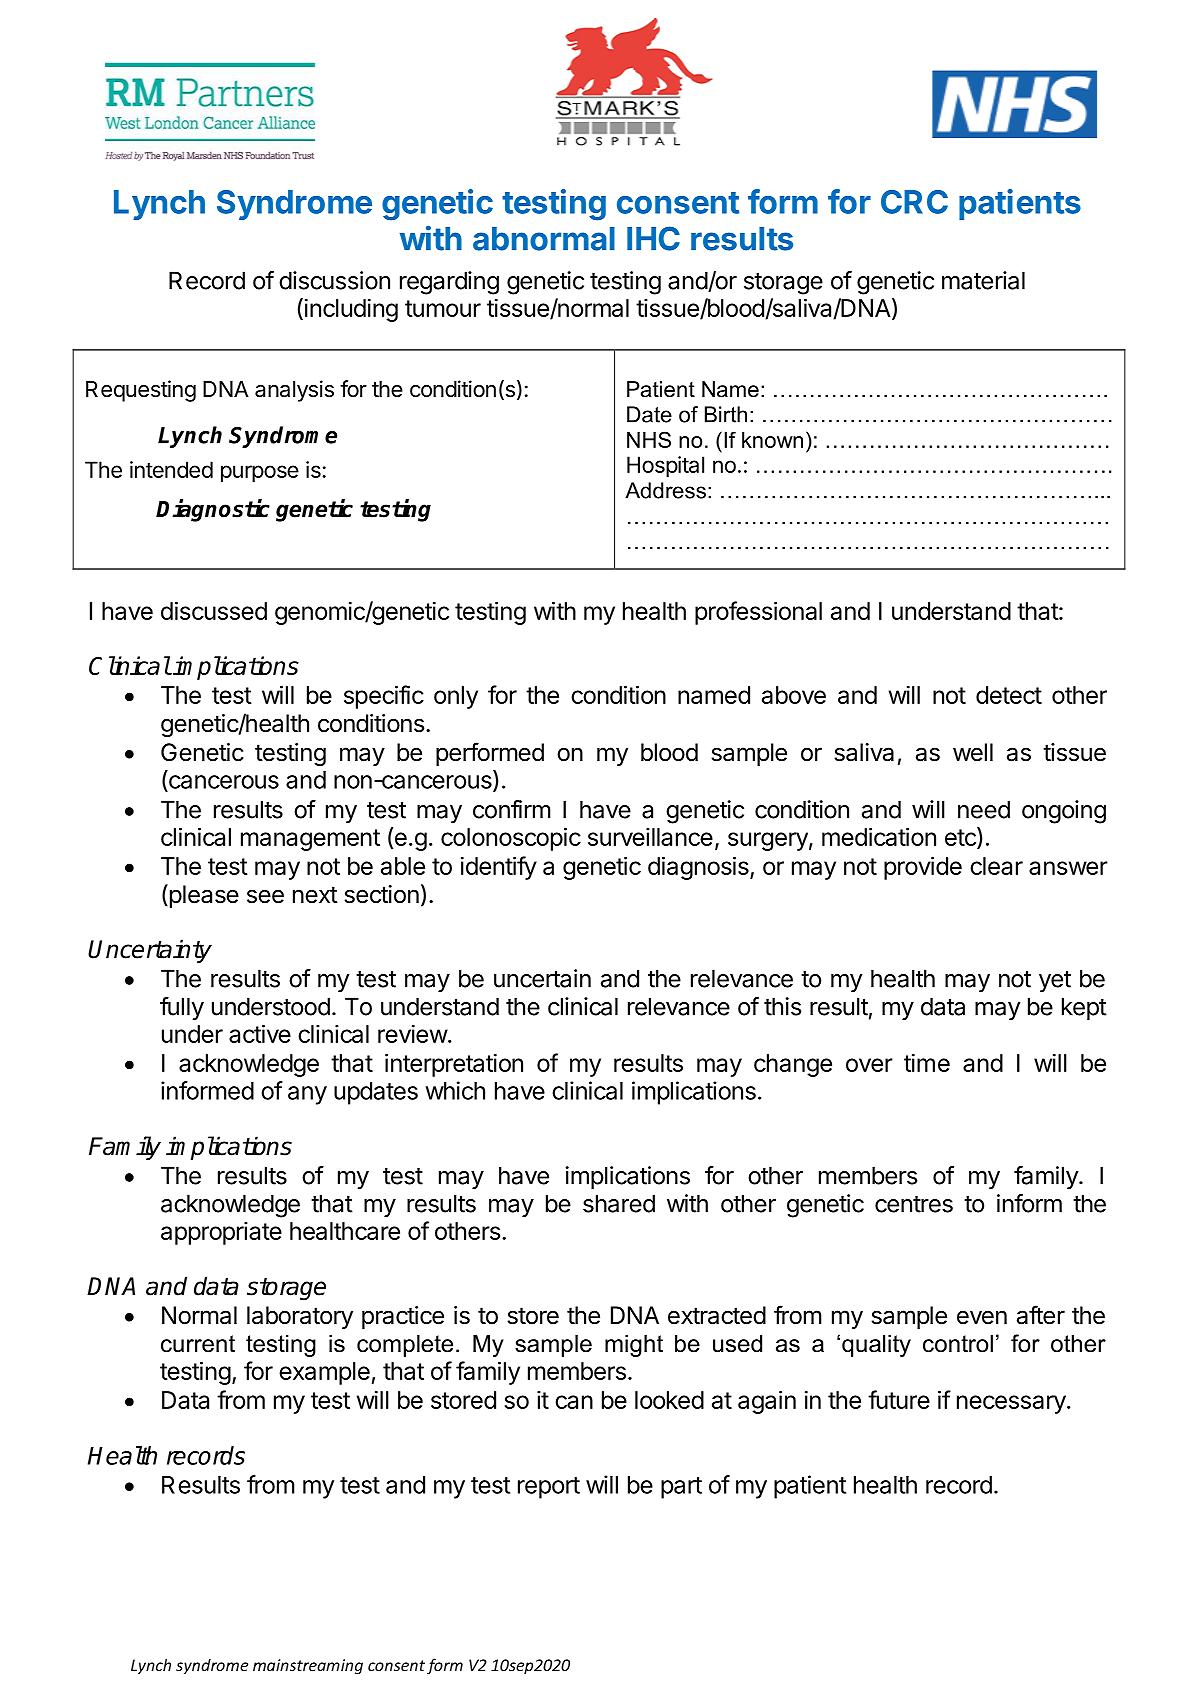  I want to click on diagnosis, so click(699, 868).
